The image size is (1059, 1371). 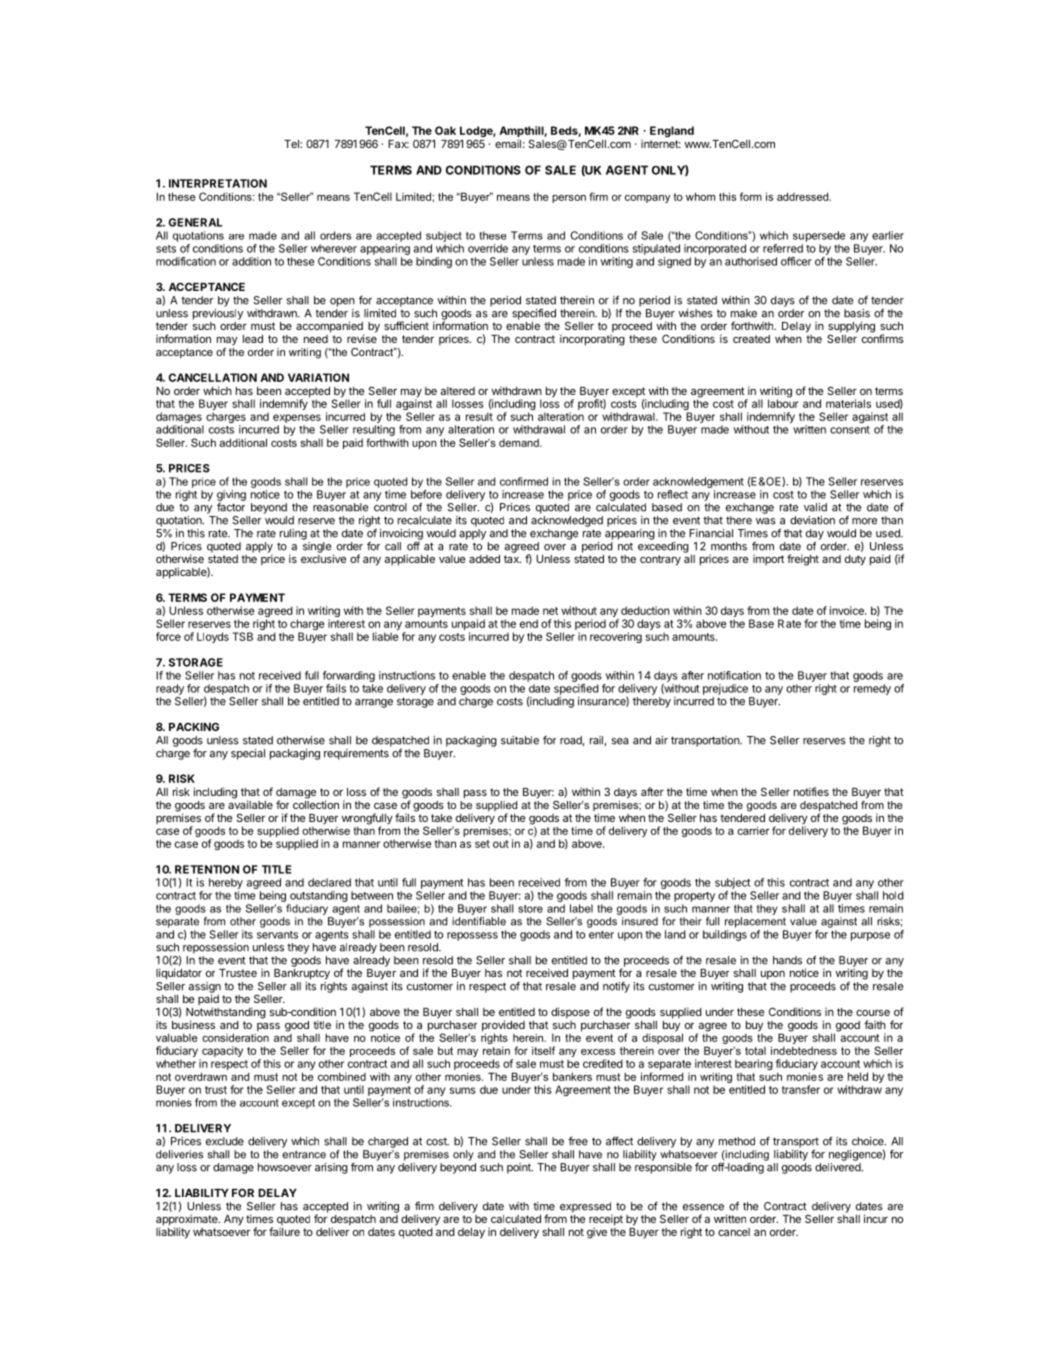 I want to click on supersede, so click(x=819, y=236).
